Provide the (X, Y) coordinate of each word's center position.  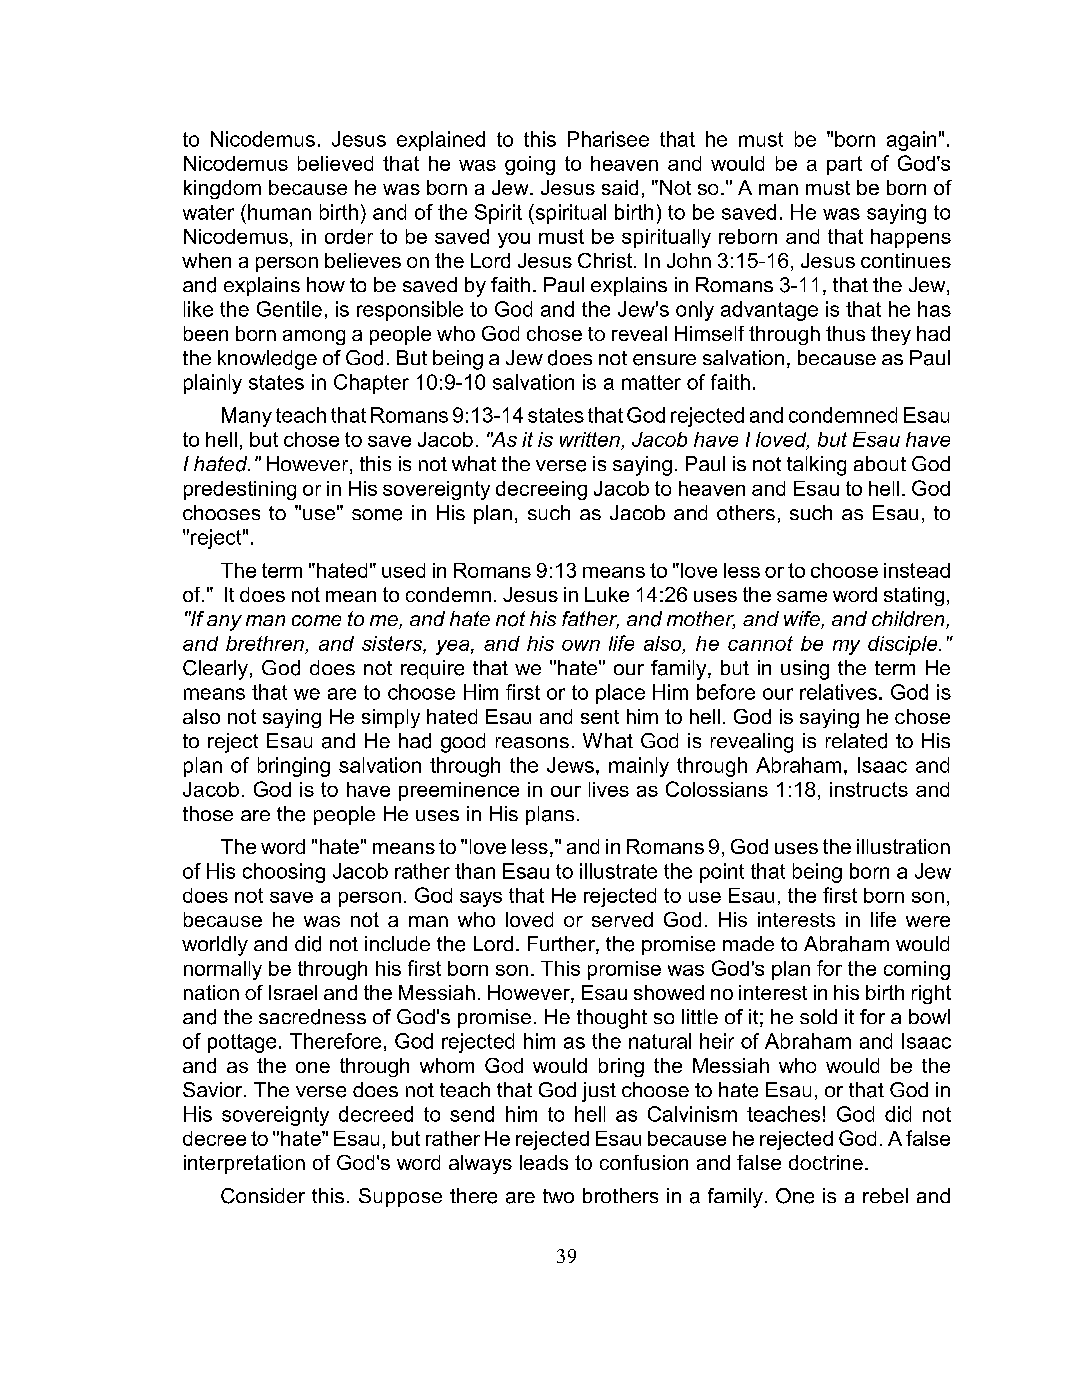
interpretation (244, 1164)
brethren (265, 643)
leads (544, 1162)
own (581, 645)
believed (335, 163)
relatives (838, 692)
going (530, 165)
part (844, 165)
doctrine (826, 1162)
